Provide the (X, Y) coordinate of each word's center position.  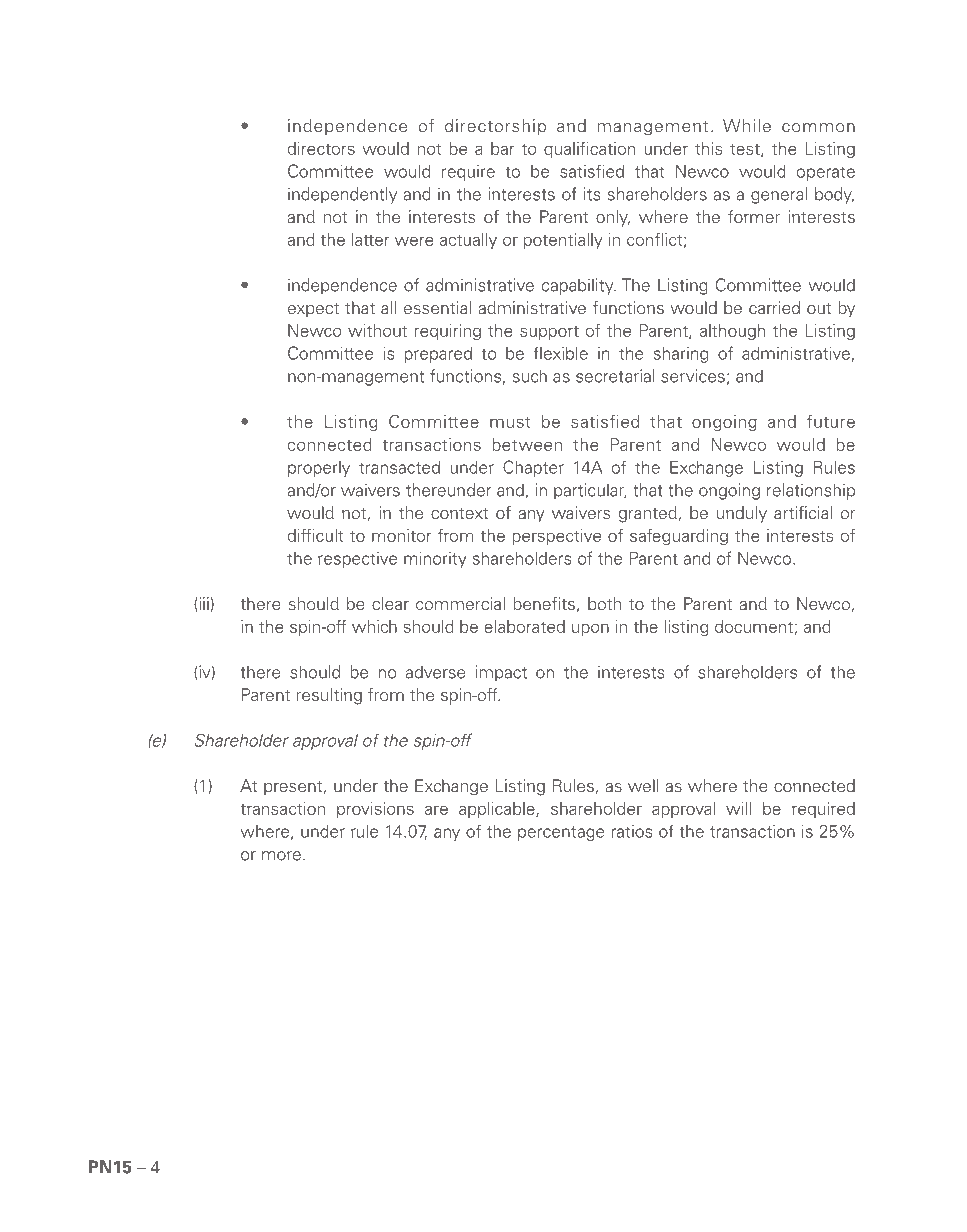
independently (342, 195)
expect (313, 310)
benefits (544, 604)
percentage (561, 833)
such (529, 376)
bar (502, 148)
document (754, 626)
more (281, 856)
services (693, 376)
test (746, 150)
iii (204, 603)
